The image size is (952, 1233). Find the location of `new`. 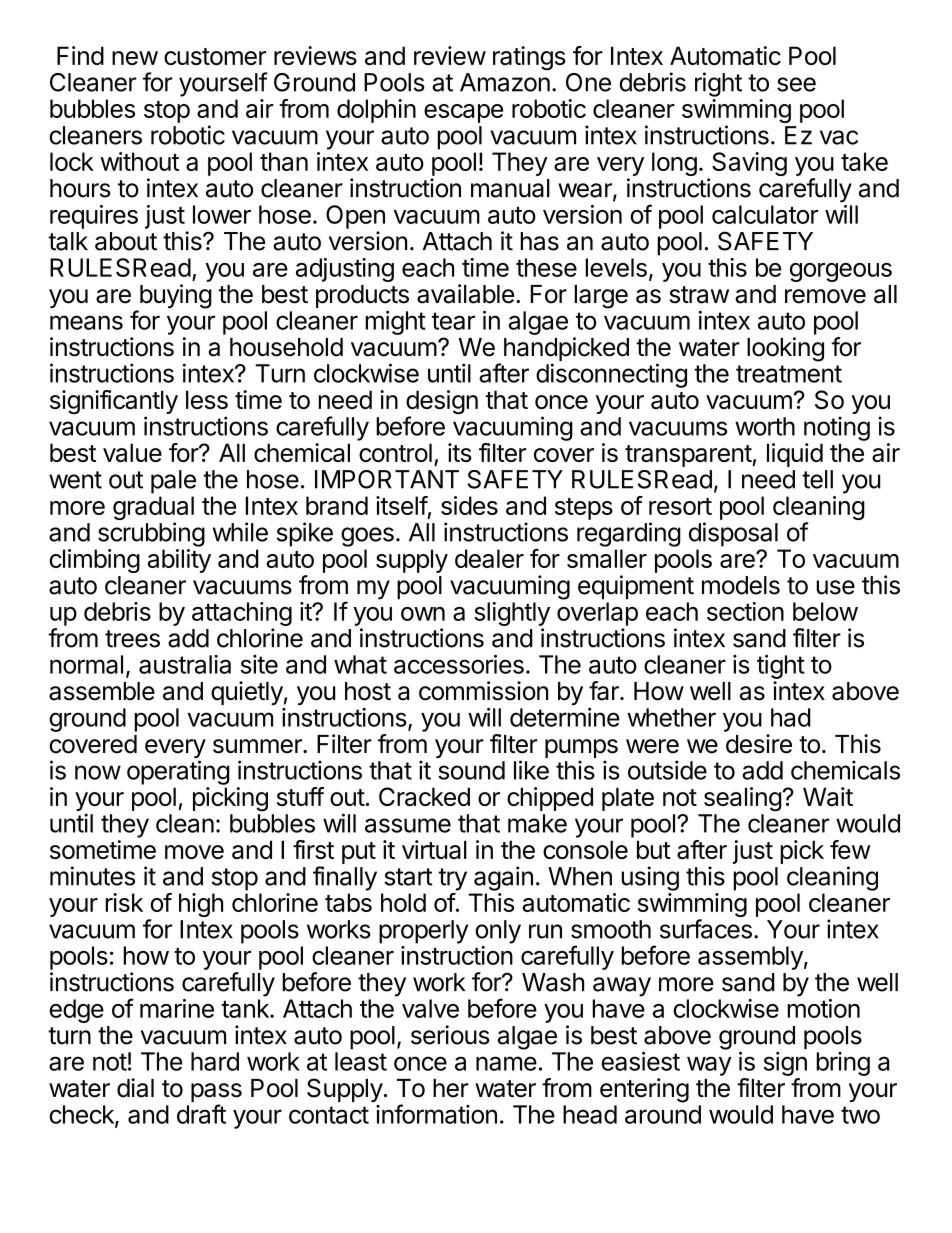

new is located at coordinates (135, 58).
